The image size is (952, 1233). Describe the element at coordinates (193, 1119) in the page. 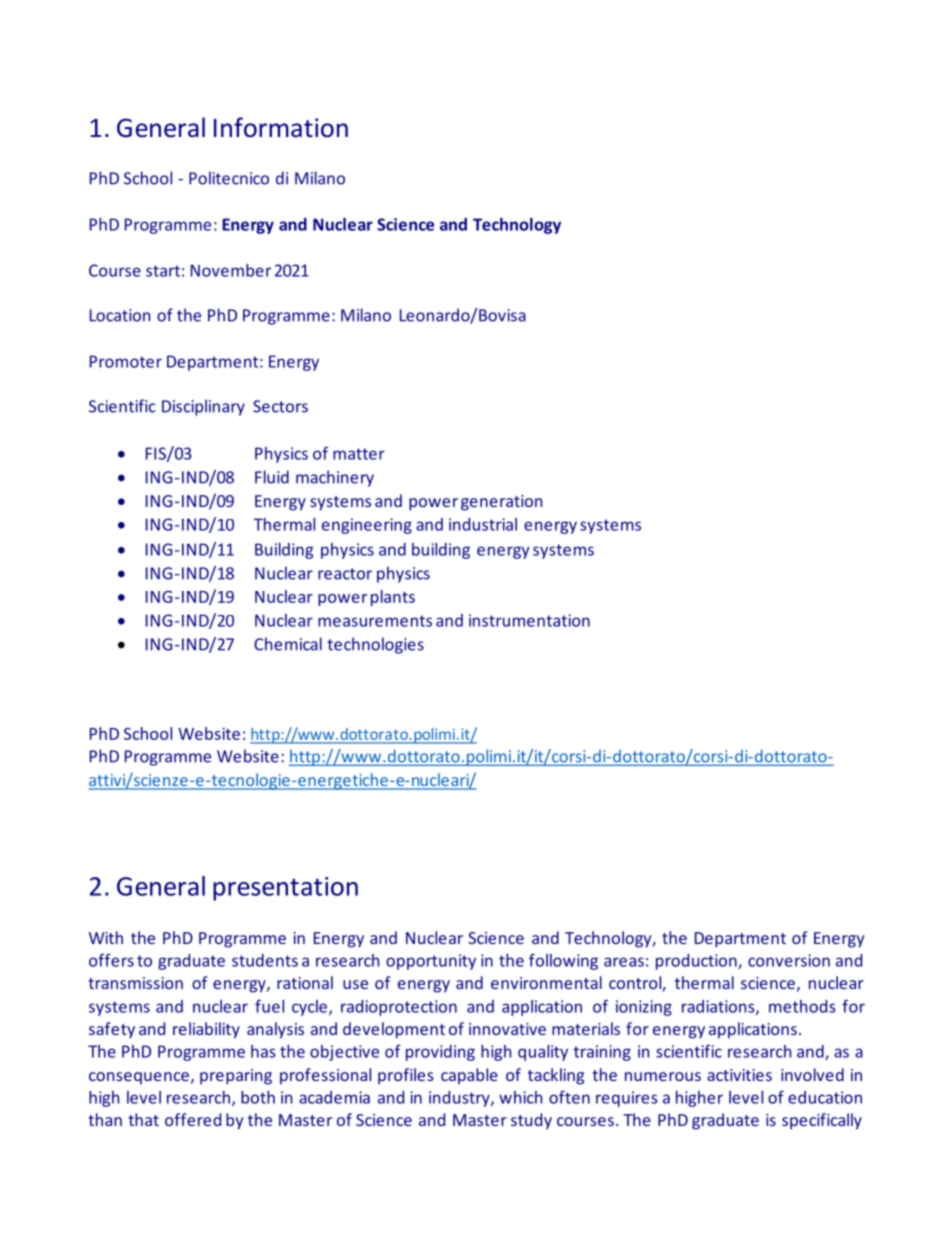

I see `offered` at that location.
